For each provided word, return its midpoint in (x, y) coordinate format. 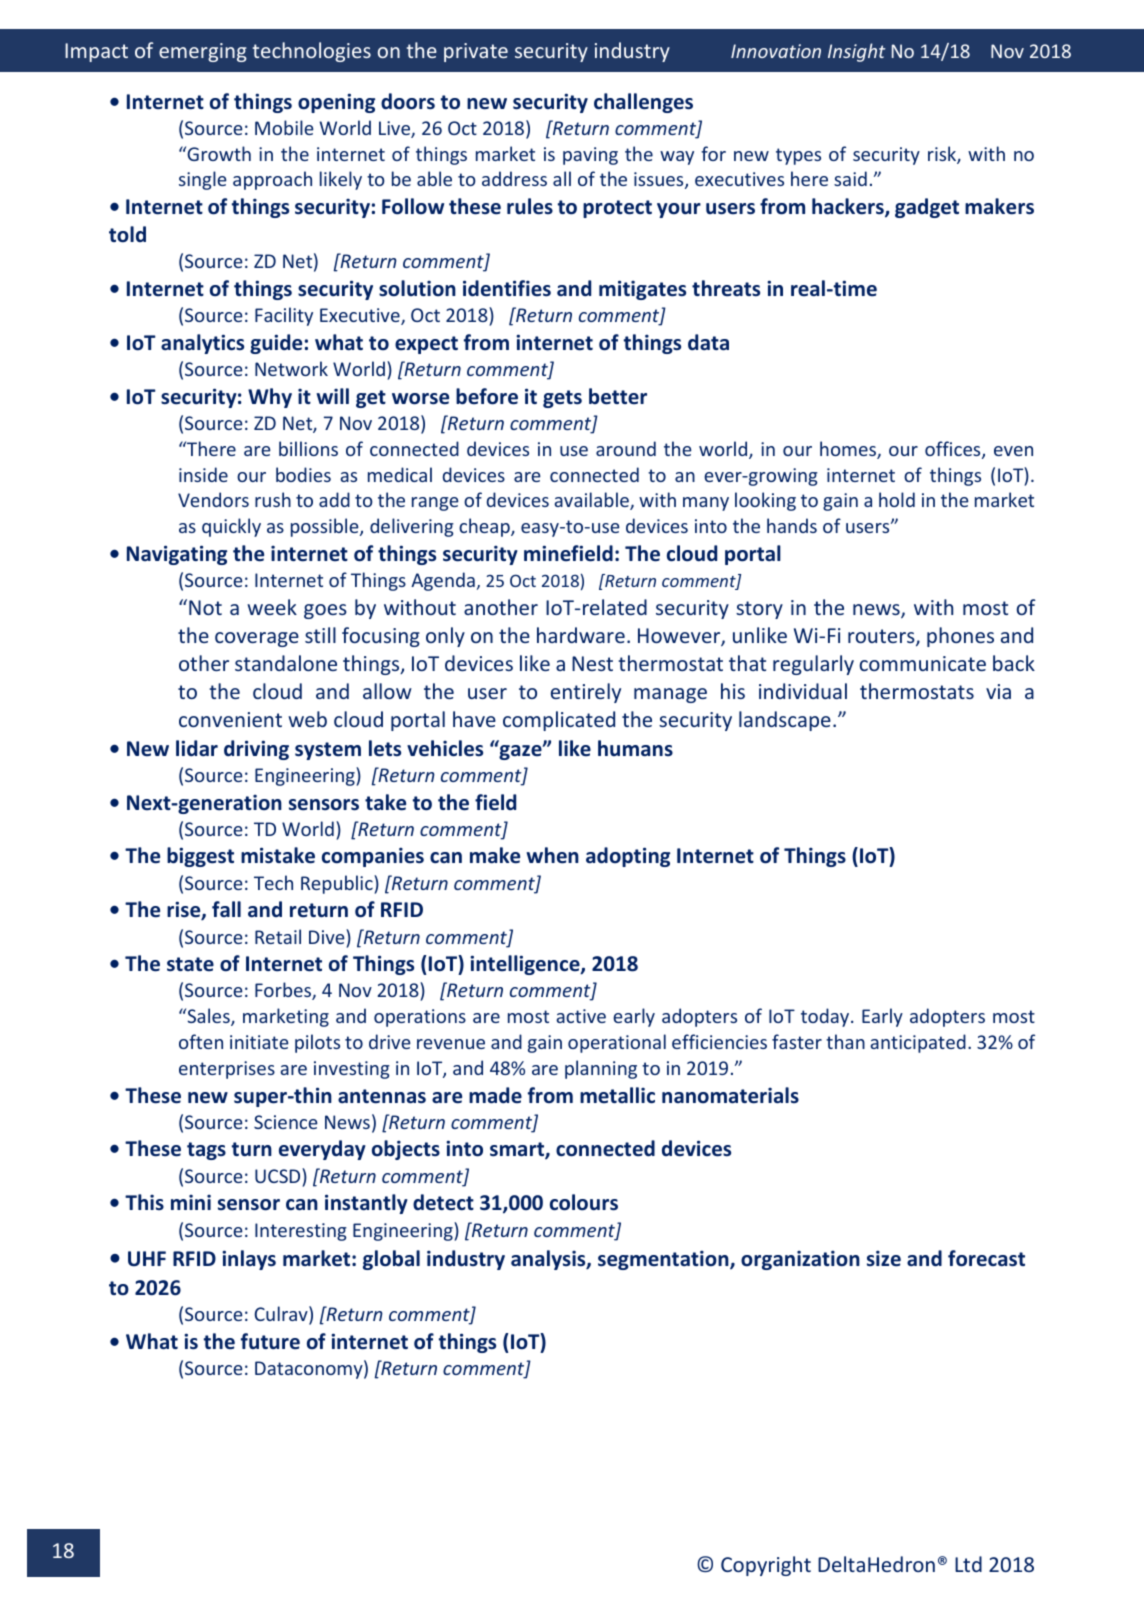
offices (954, 450)
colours (584, 1202)
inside (203, 474)
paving (590, 156)
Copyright (766, 1566)
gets (562, 399)
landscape (785, 721)
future (270, 1341)
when (552, 855)
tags (206, 1151)
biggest (200, 857)
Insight (857, 52)
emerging (203, 52)
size (884, 1258)
